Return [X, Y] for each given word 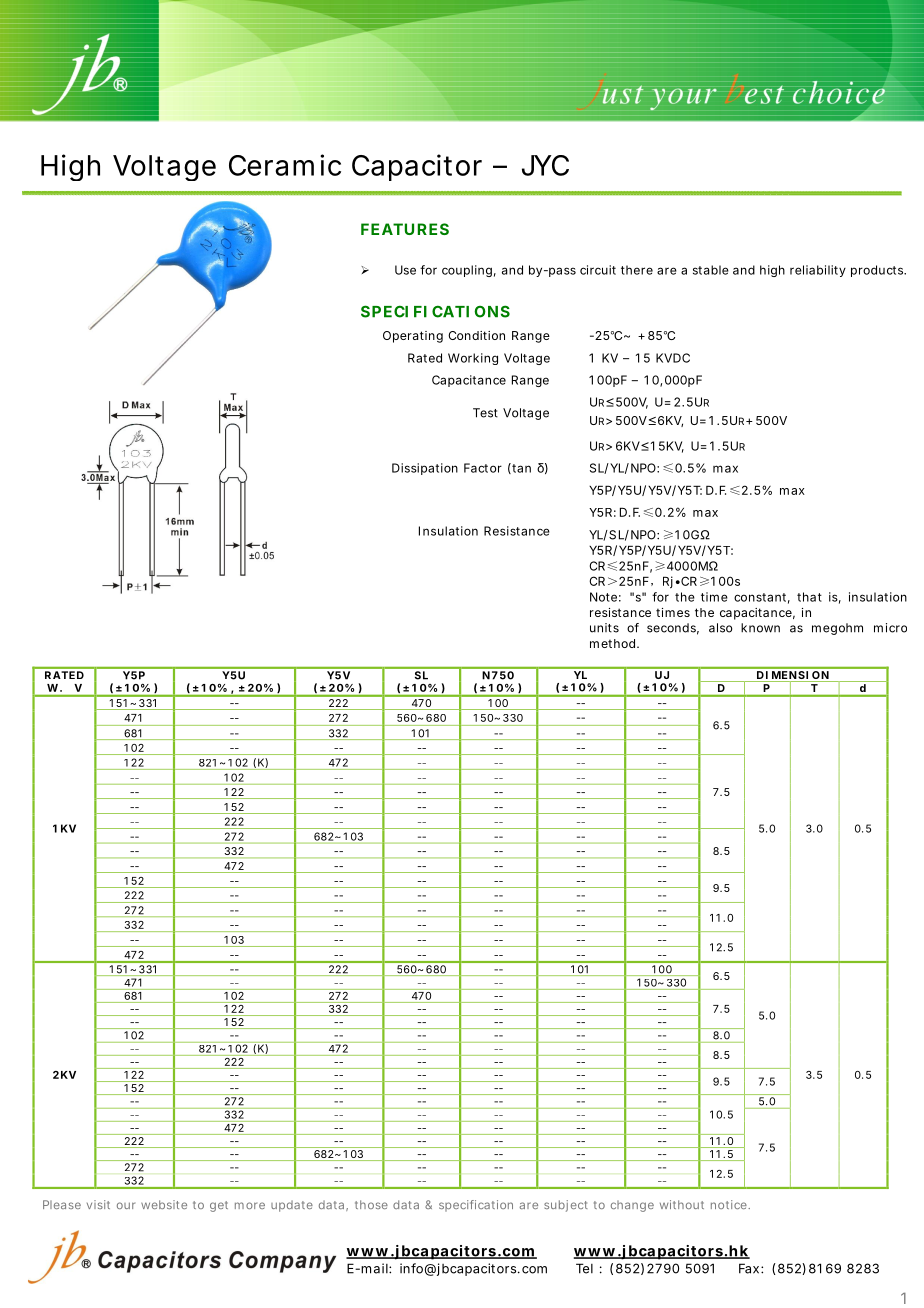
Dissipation [425, 469]
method [612, 643]
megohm [837, 629]
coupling [467, 271]
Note [603, 597]
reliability [818, 271]
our [126, 1205]
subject [566, 1206]
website [164, 1204]
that [809, 597]
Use [405, 270]
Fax [749, 1268]
